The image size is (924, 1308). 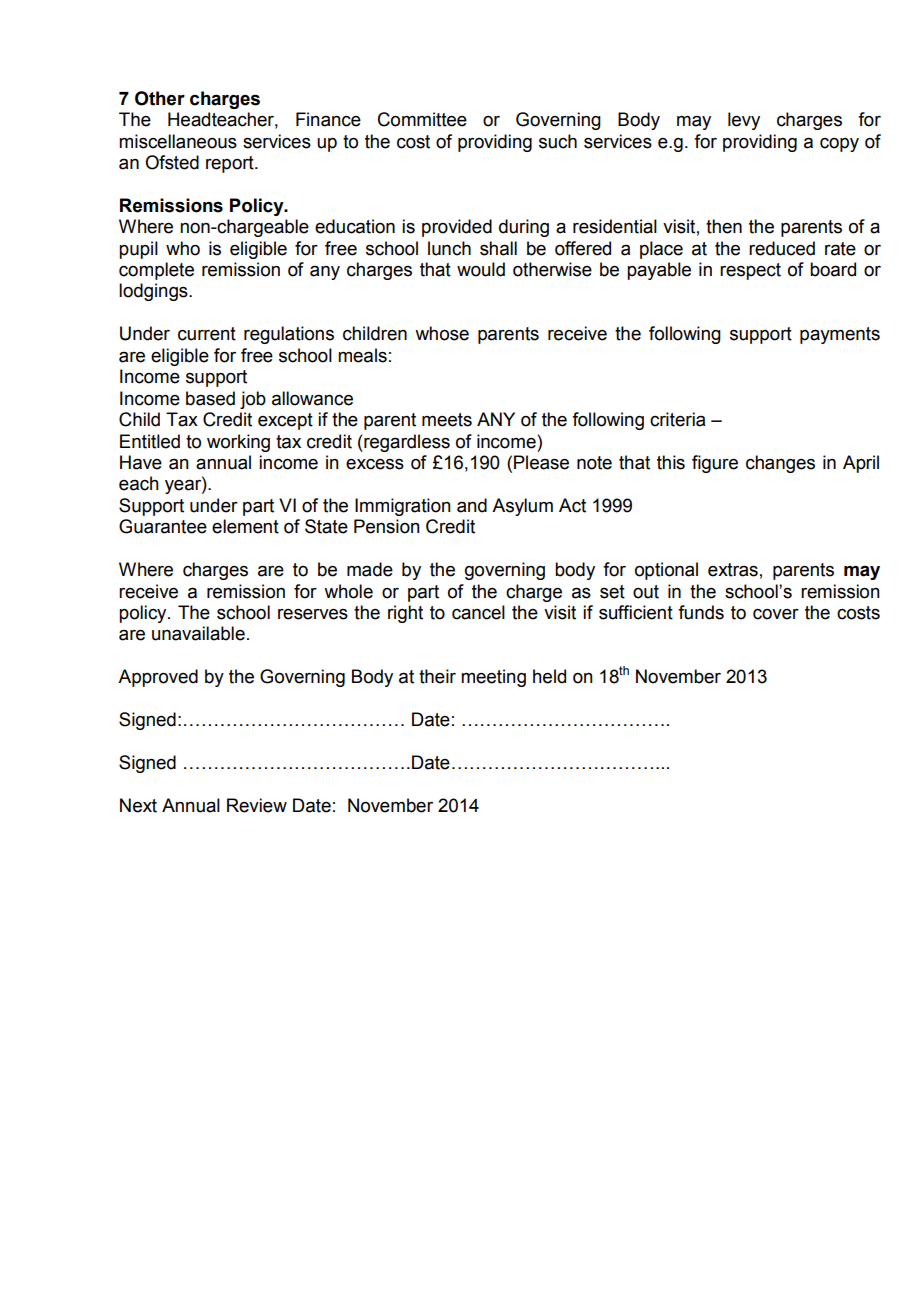 I want to click on levy, so click(x=744, y=121).
